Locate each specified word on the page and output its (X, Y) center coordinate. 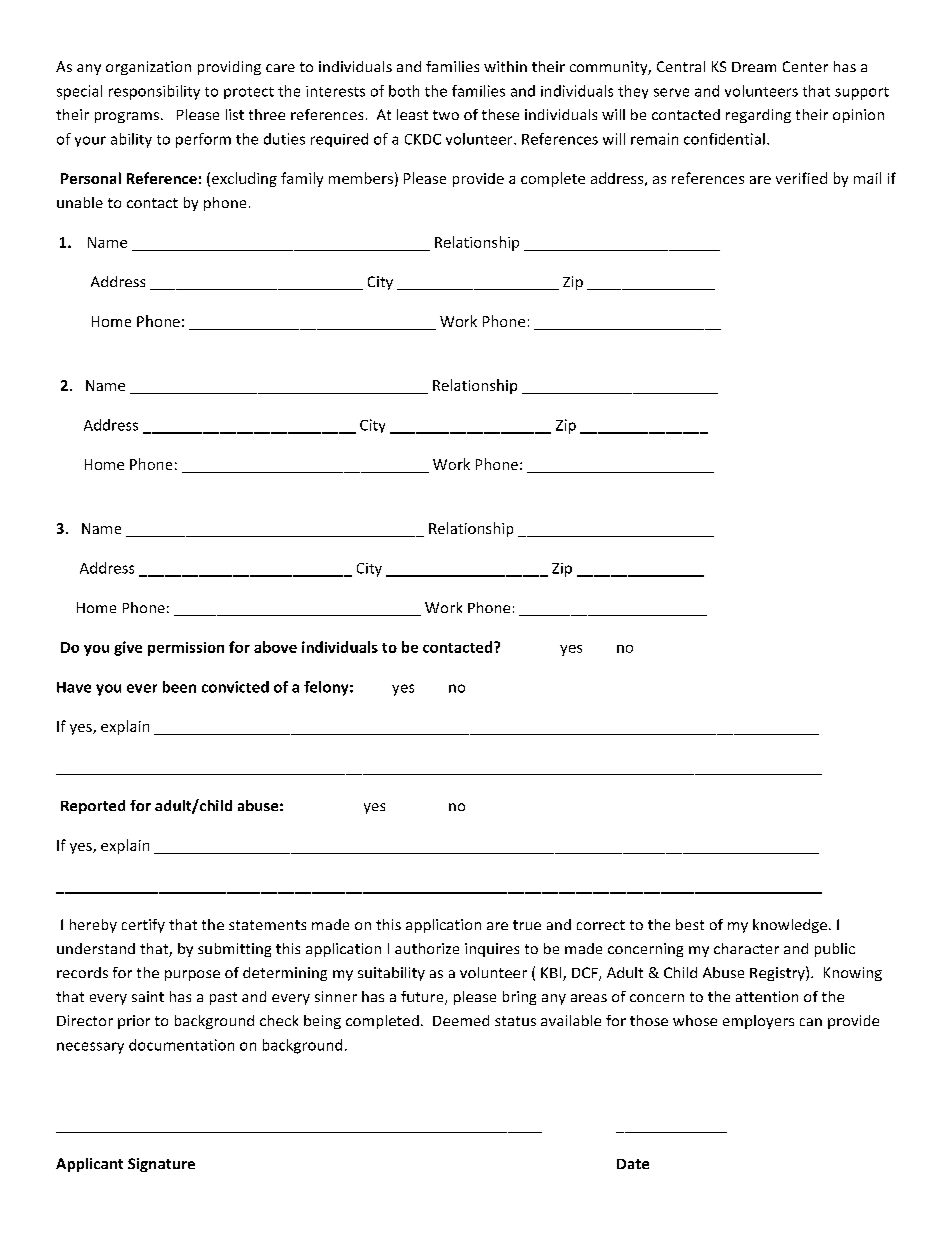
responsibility (154, 92)
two (446, 115)
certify (143, 926)
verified (801, 178)
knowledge (791, 926)
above (275, 647)
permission (186, 649)
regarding (758, 116)
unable (80, 202)
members (361, 178)
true (527, 925)
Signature (161, 1165)
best (690, 924)
